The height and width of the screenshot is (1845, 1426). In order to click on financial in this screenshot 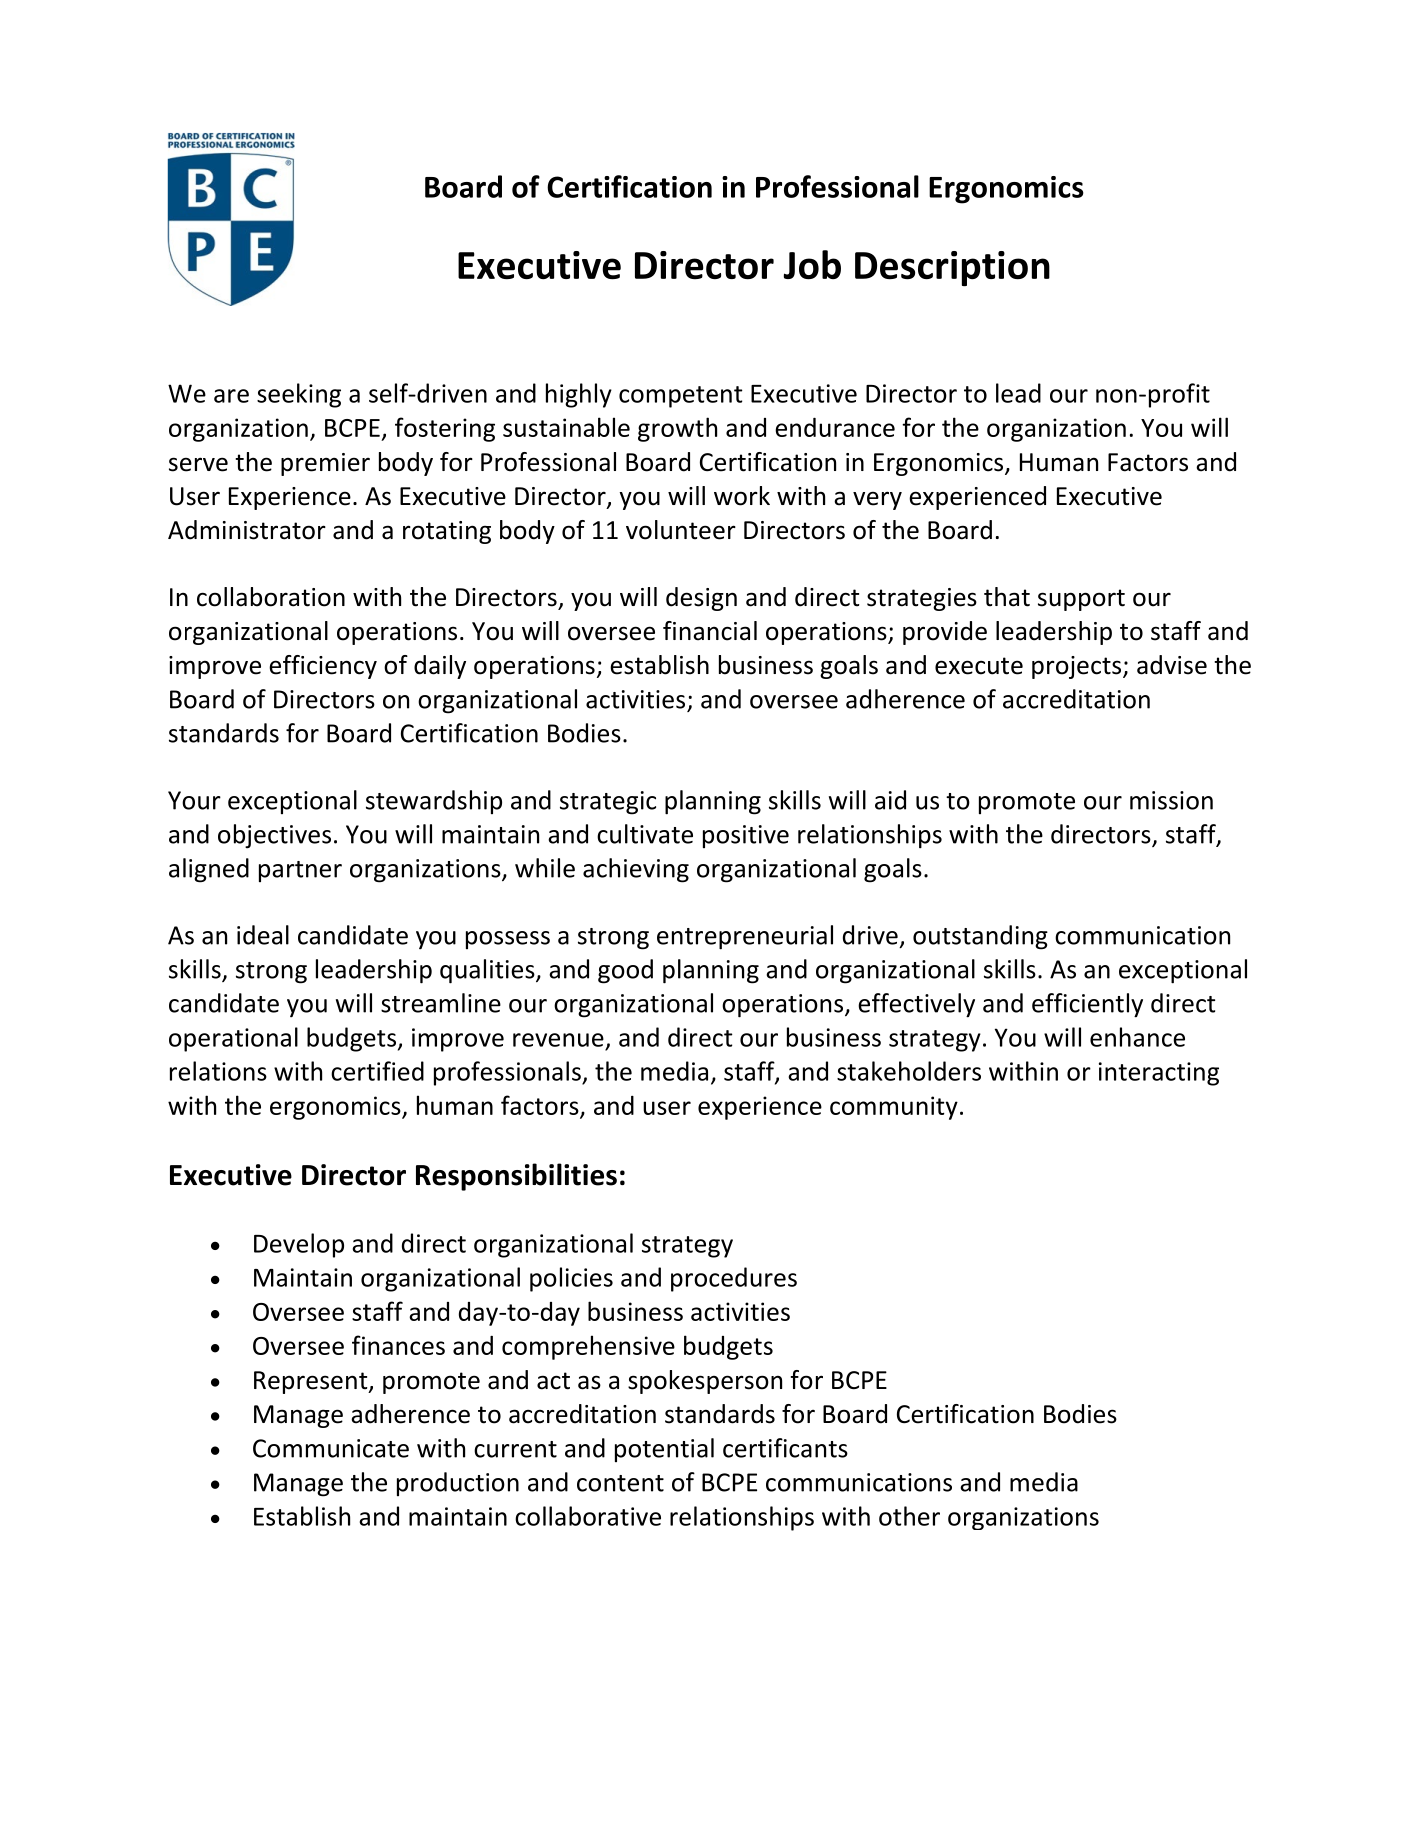, I will do `click(710, 631)`.
